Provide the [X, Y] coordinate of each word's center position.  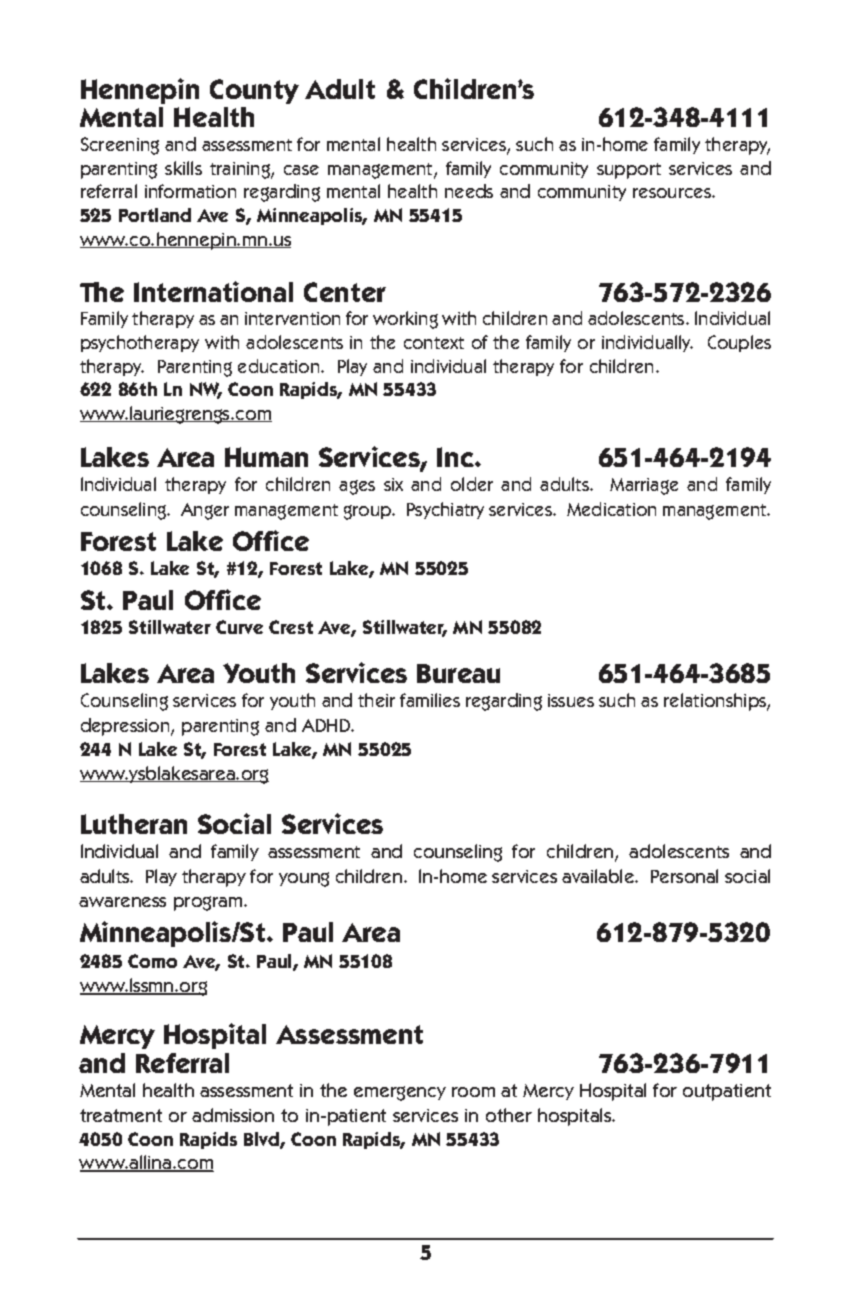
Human [266, 457]
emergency [400, 1093]
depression [126, 727]
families [430, 700]
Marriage [644, 486]
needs [469, 191]
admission [233, 1115]
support [629, 171]
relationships [716, 702]
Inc [456, 457]
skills [183, 168]
